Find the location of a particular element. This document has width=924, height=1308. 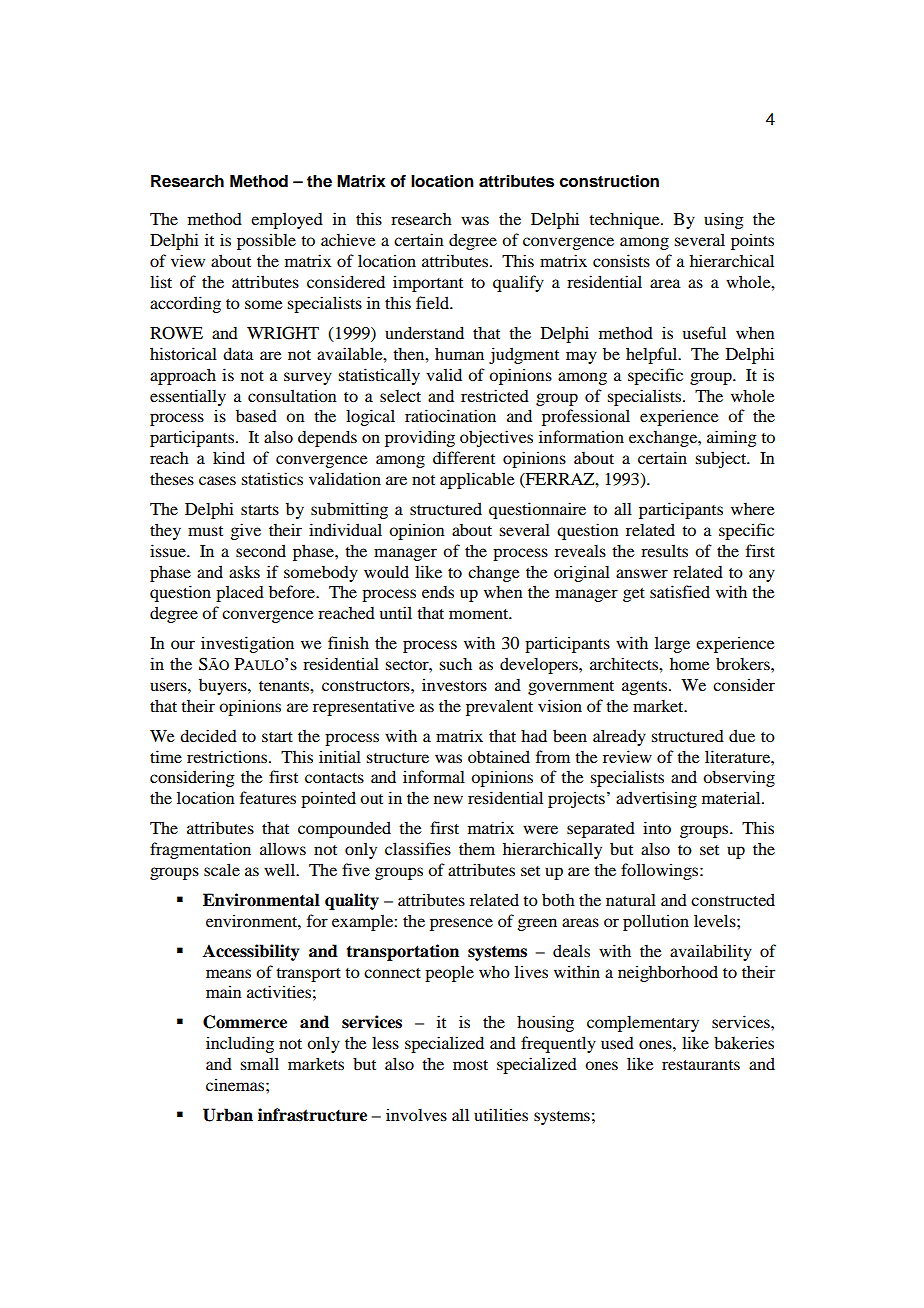

Urban is located at coordinates (228, 1115).
